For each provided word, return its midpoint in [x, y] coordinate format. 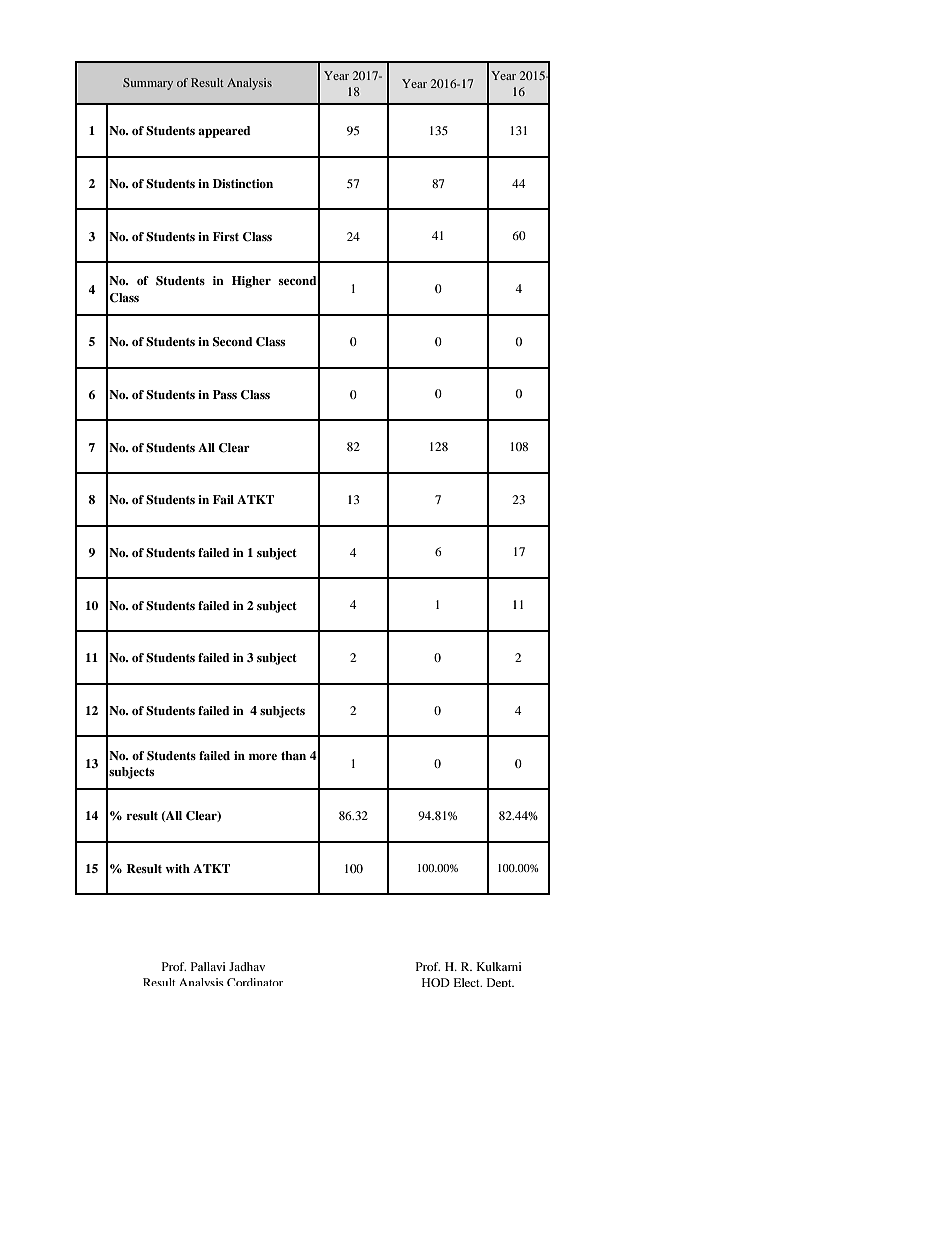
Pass [225, 394]
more [263, 757]
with [177, 868]
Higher [251, 282]
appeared [224, 132]
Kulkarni [499, 966]
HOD [436, 982]
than [293, 755]
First [226, 236]
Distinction [243, 183]
